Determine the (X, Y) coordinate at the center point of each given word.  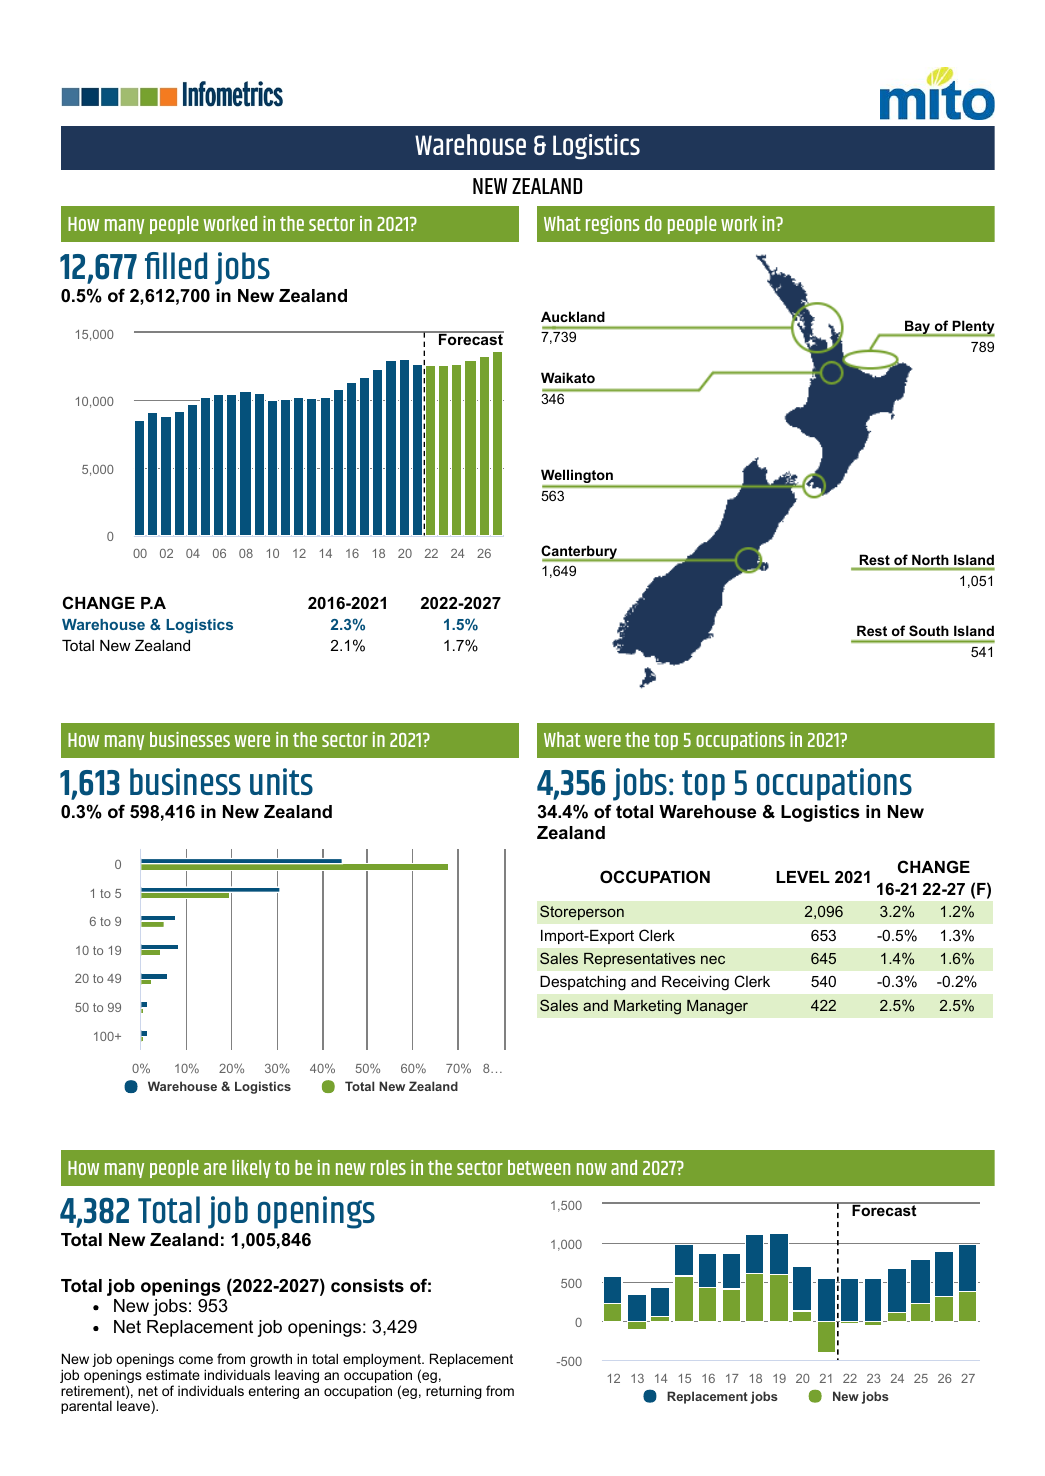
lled (185, 265)
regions (613, 225)
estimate (173, 1374)
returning (454, 1392)
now (592, 1169)
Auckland (573, 316)
